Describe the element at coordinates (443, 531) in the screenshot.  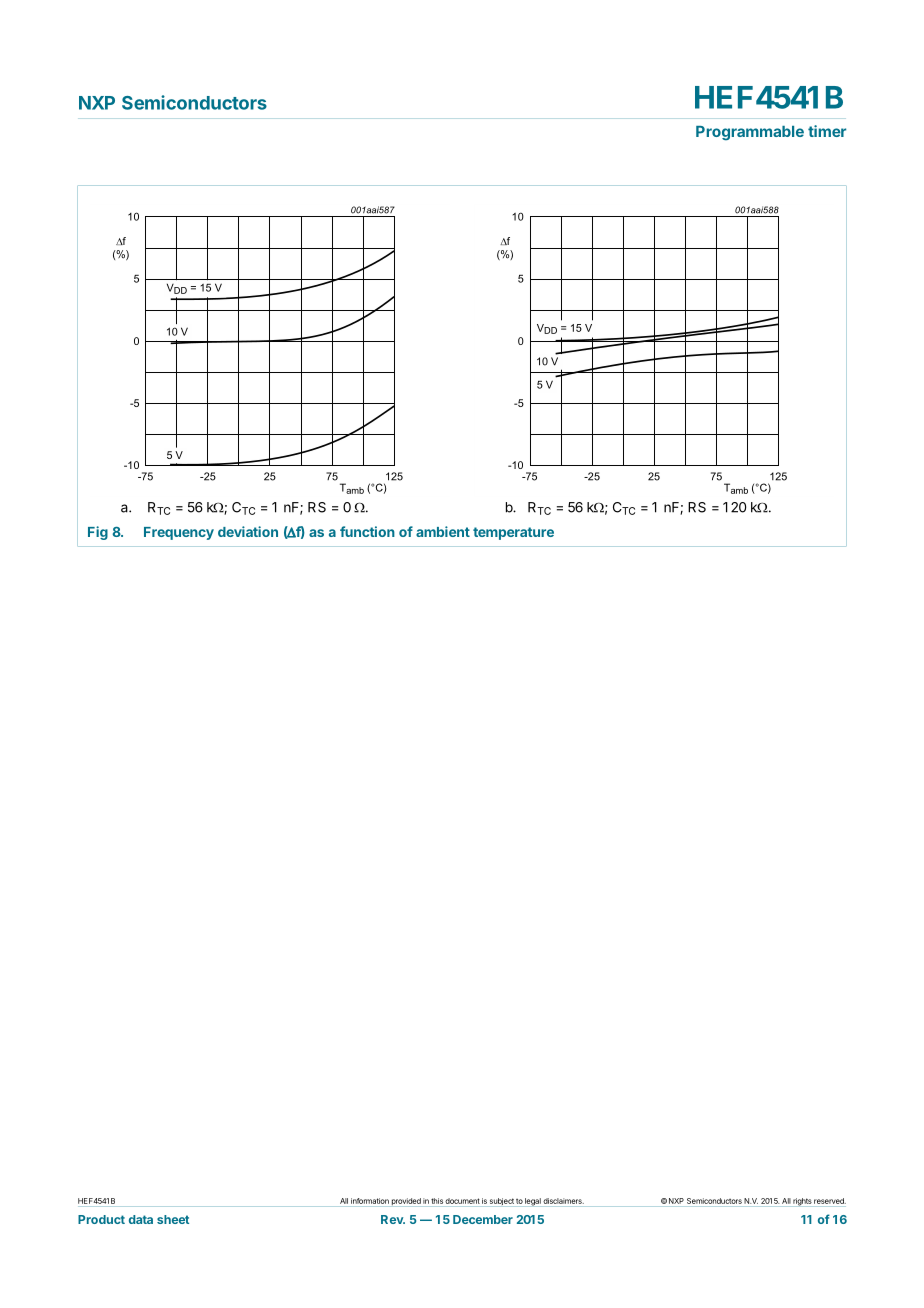
I see `ambient` at that location.
